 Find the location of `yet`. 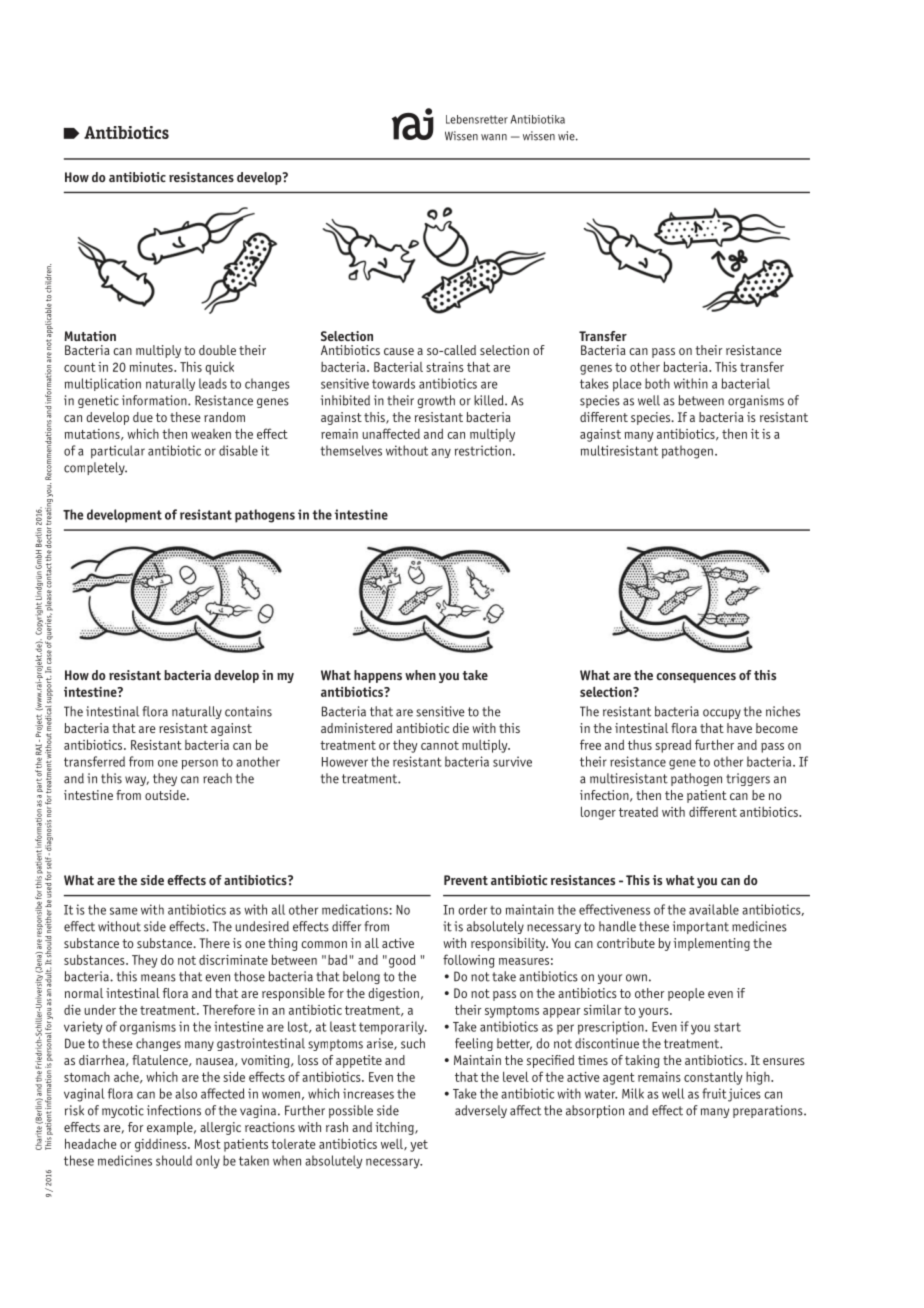

yet is located at coordinates (419, 1146).
